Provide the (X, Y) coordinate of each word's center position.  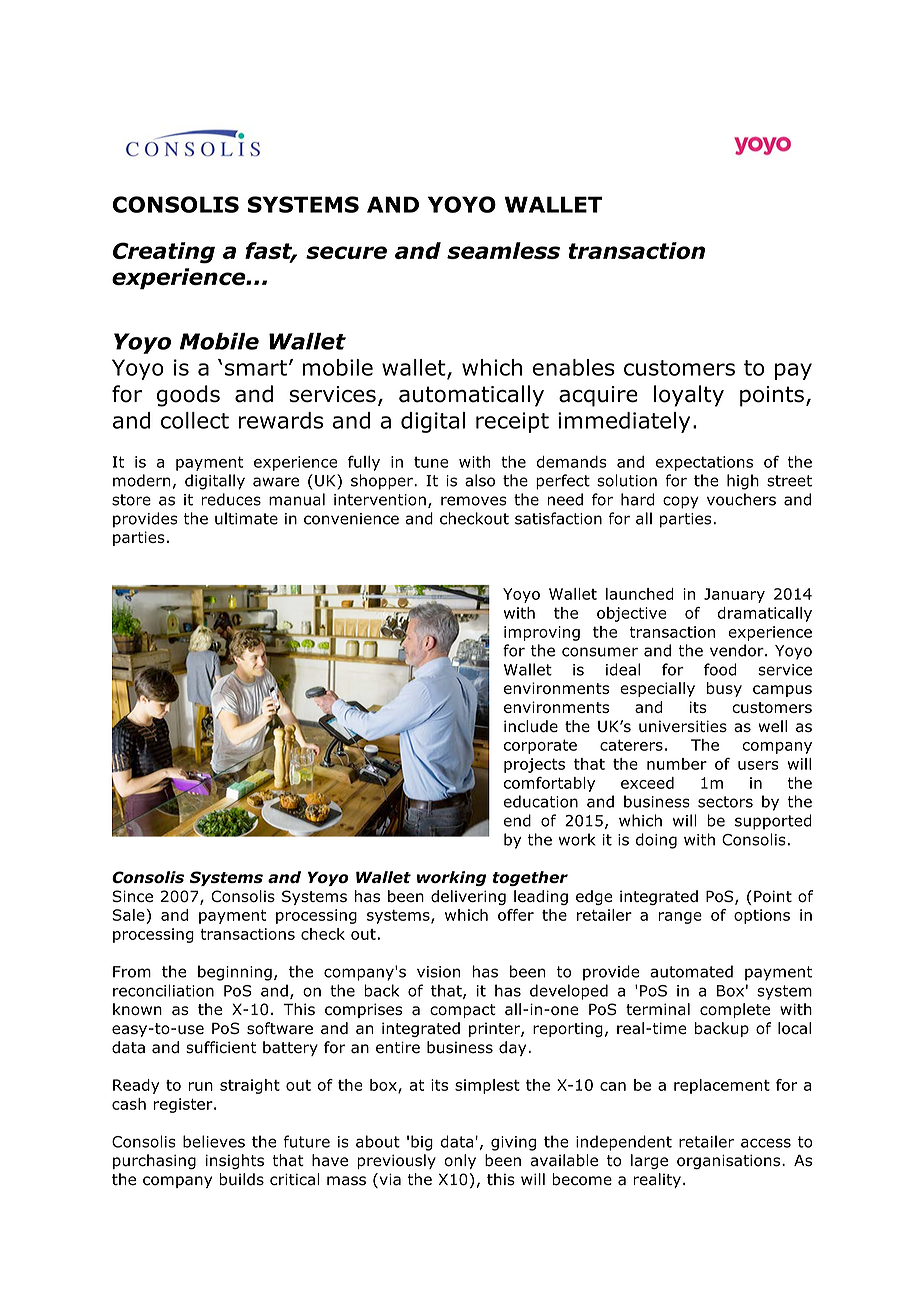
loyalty (689, 396)
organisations (730, 1161)
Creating (164, 253)
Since (132, 896)
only (460, 1161)
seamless (503, 250)
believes (214, 1141)
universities (683, 726)
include (531, 726)
